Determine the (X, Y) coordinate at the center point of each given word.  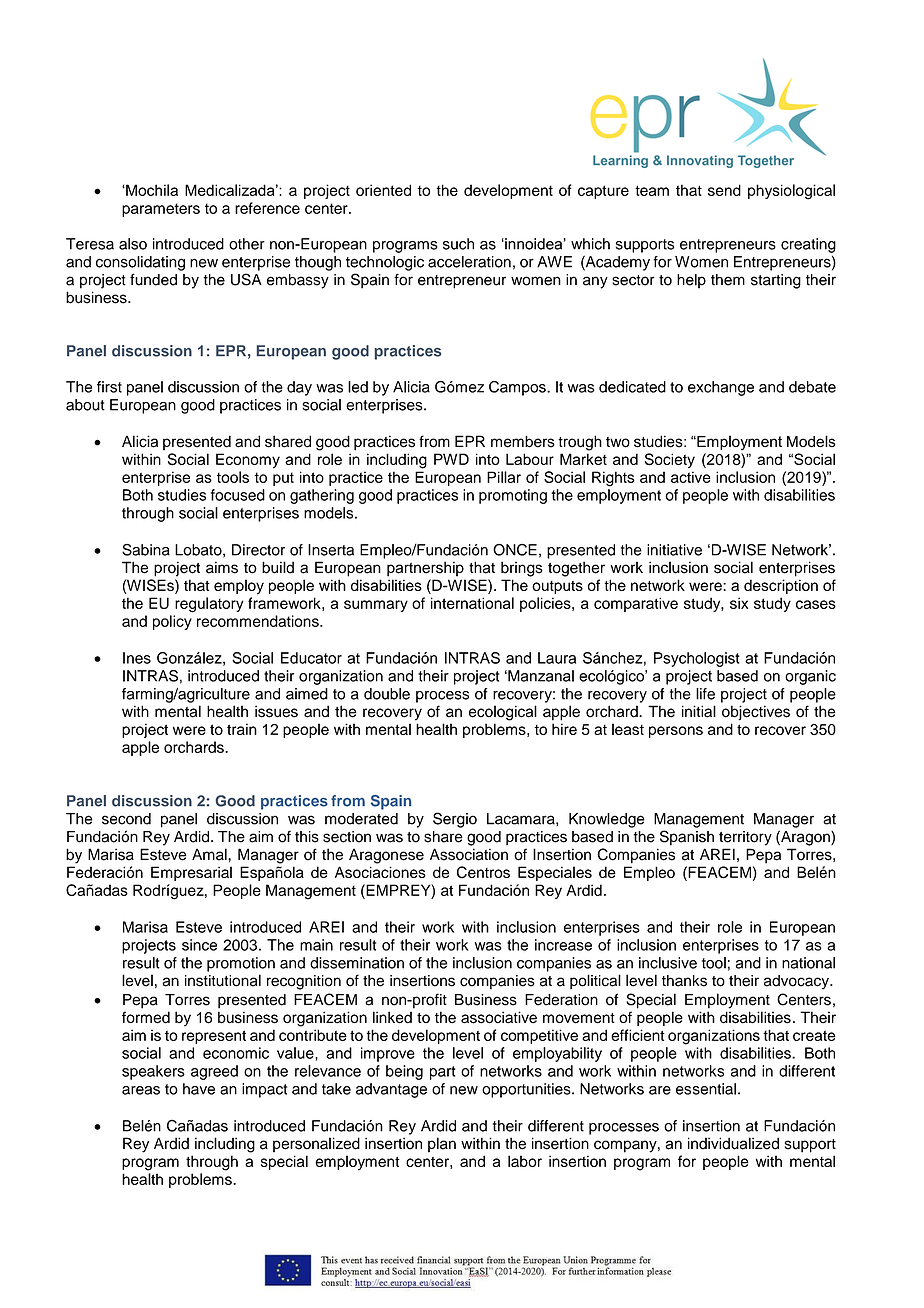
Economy (248, 461)
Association (469, 854)
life (705, 694)
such (458, 244)
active (691, 477)
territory (745, 838)
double (387, 694)
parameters (161, 210)
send (724, 190)
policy (172, 622)
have (199, 1089)
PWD (451, 459)
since (199, 945)
